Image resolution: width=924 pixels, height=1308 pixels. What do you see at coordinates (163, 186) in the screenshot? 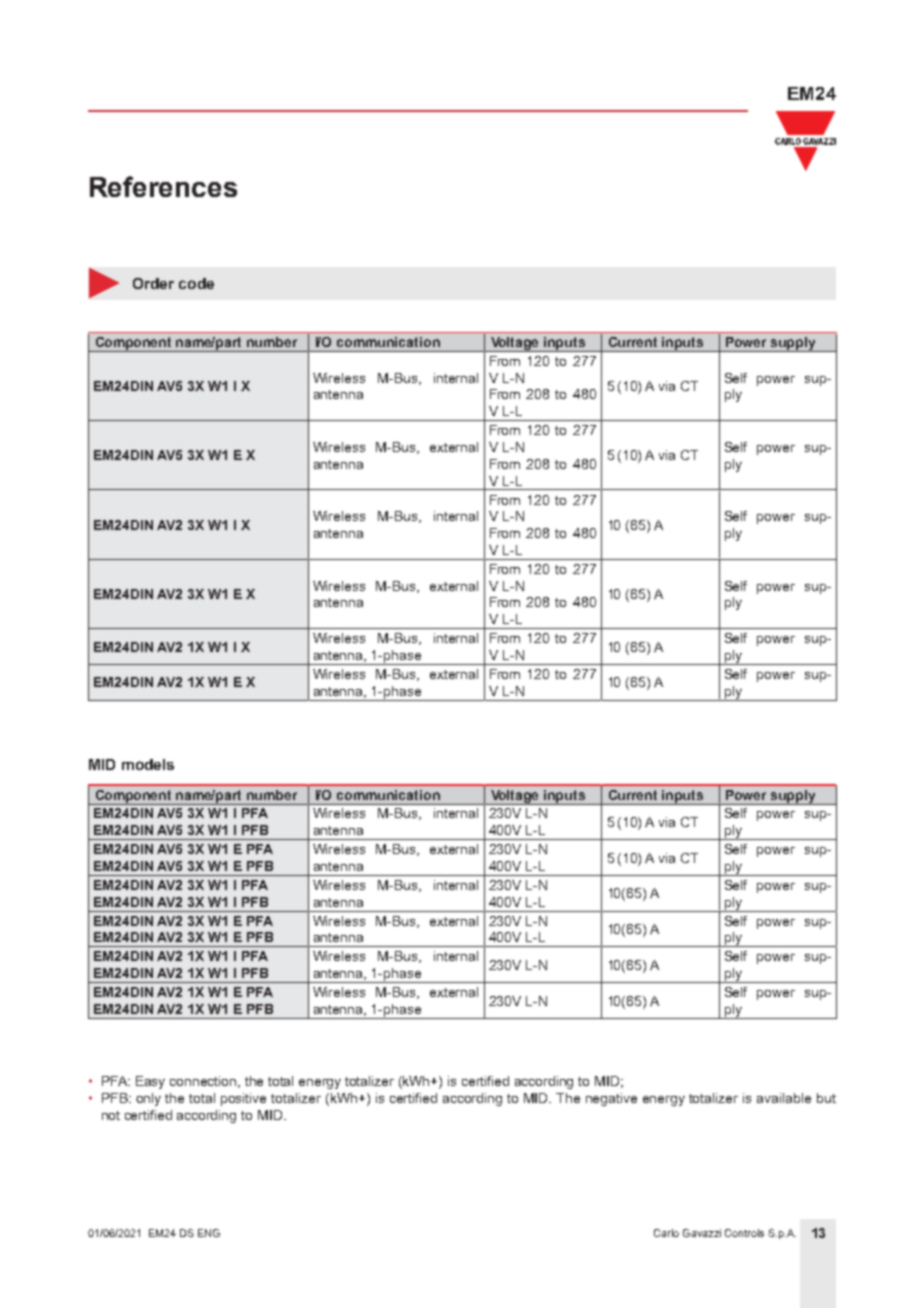
I see `References` at bounding box center [163, 186].
